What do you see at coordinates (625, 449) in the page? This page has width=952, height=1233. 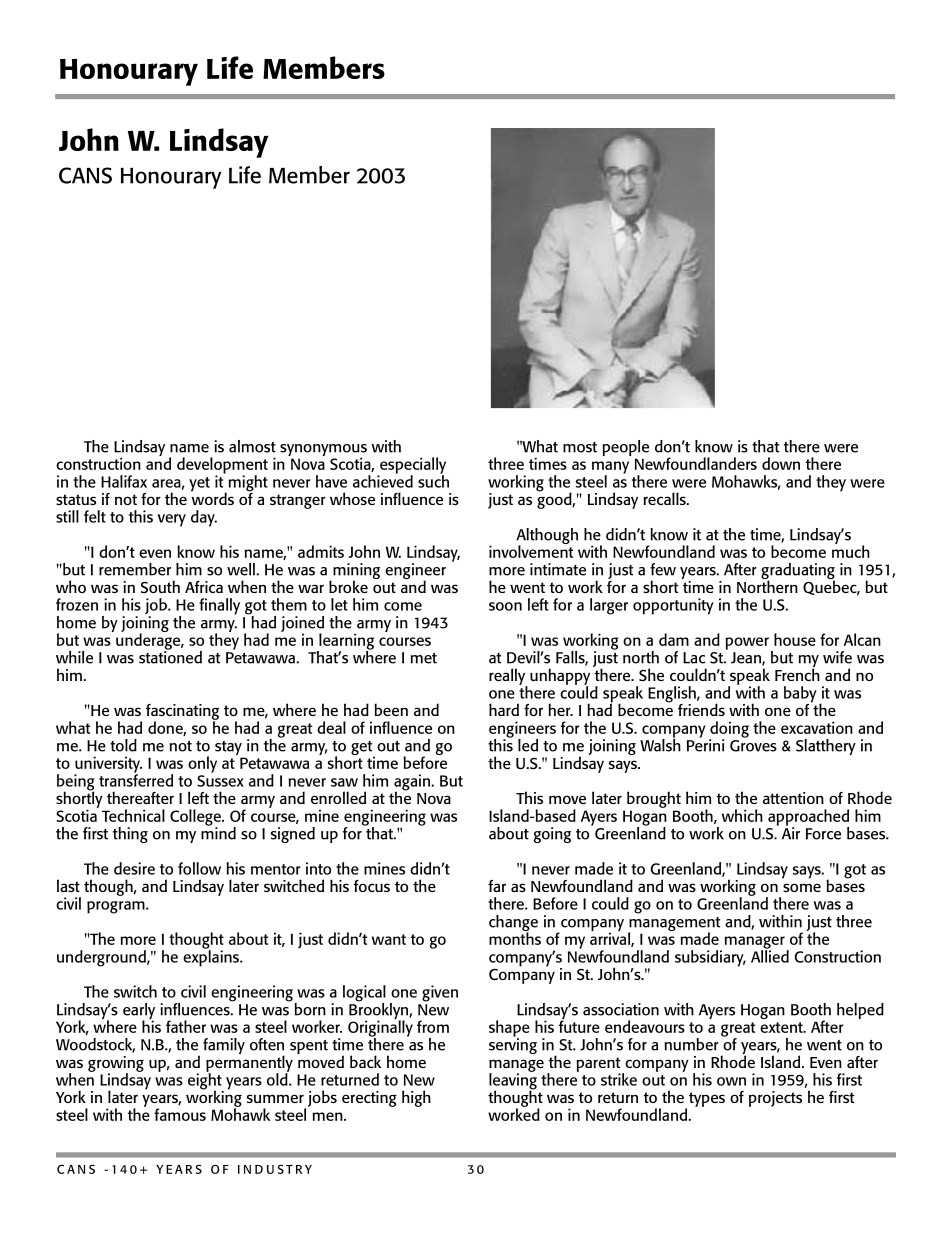 I see `people` at bounding box center [625, 449].
